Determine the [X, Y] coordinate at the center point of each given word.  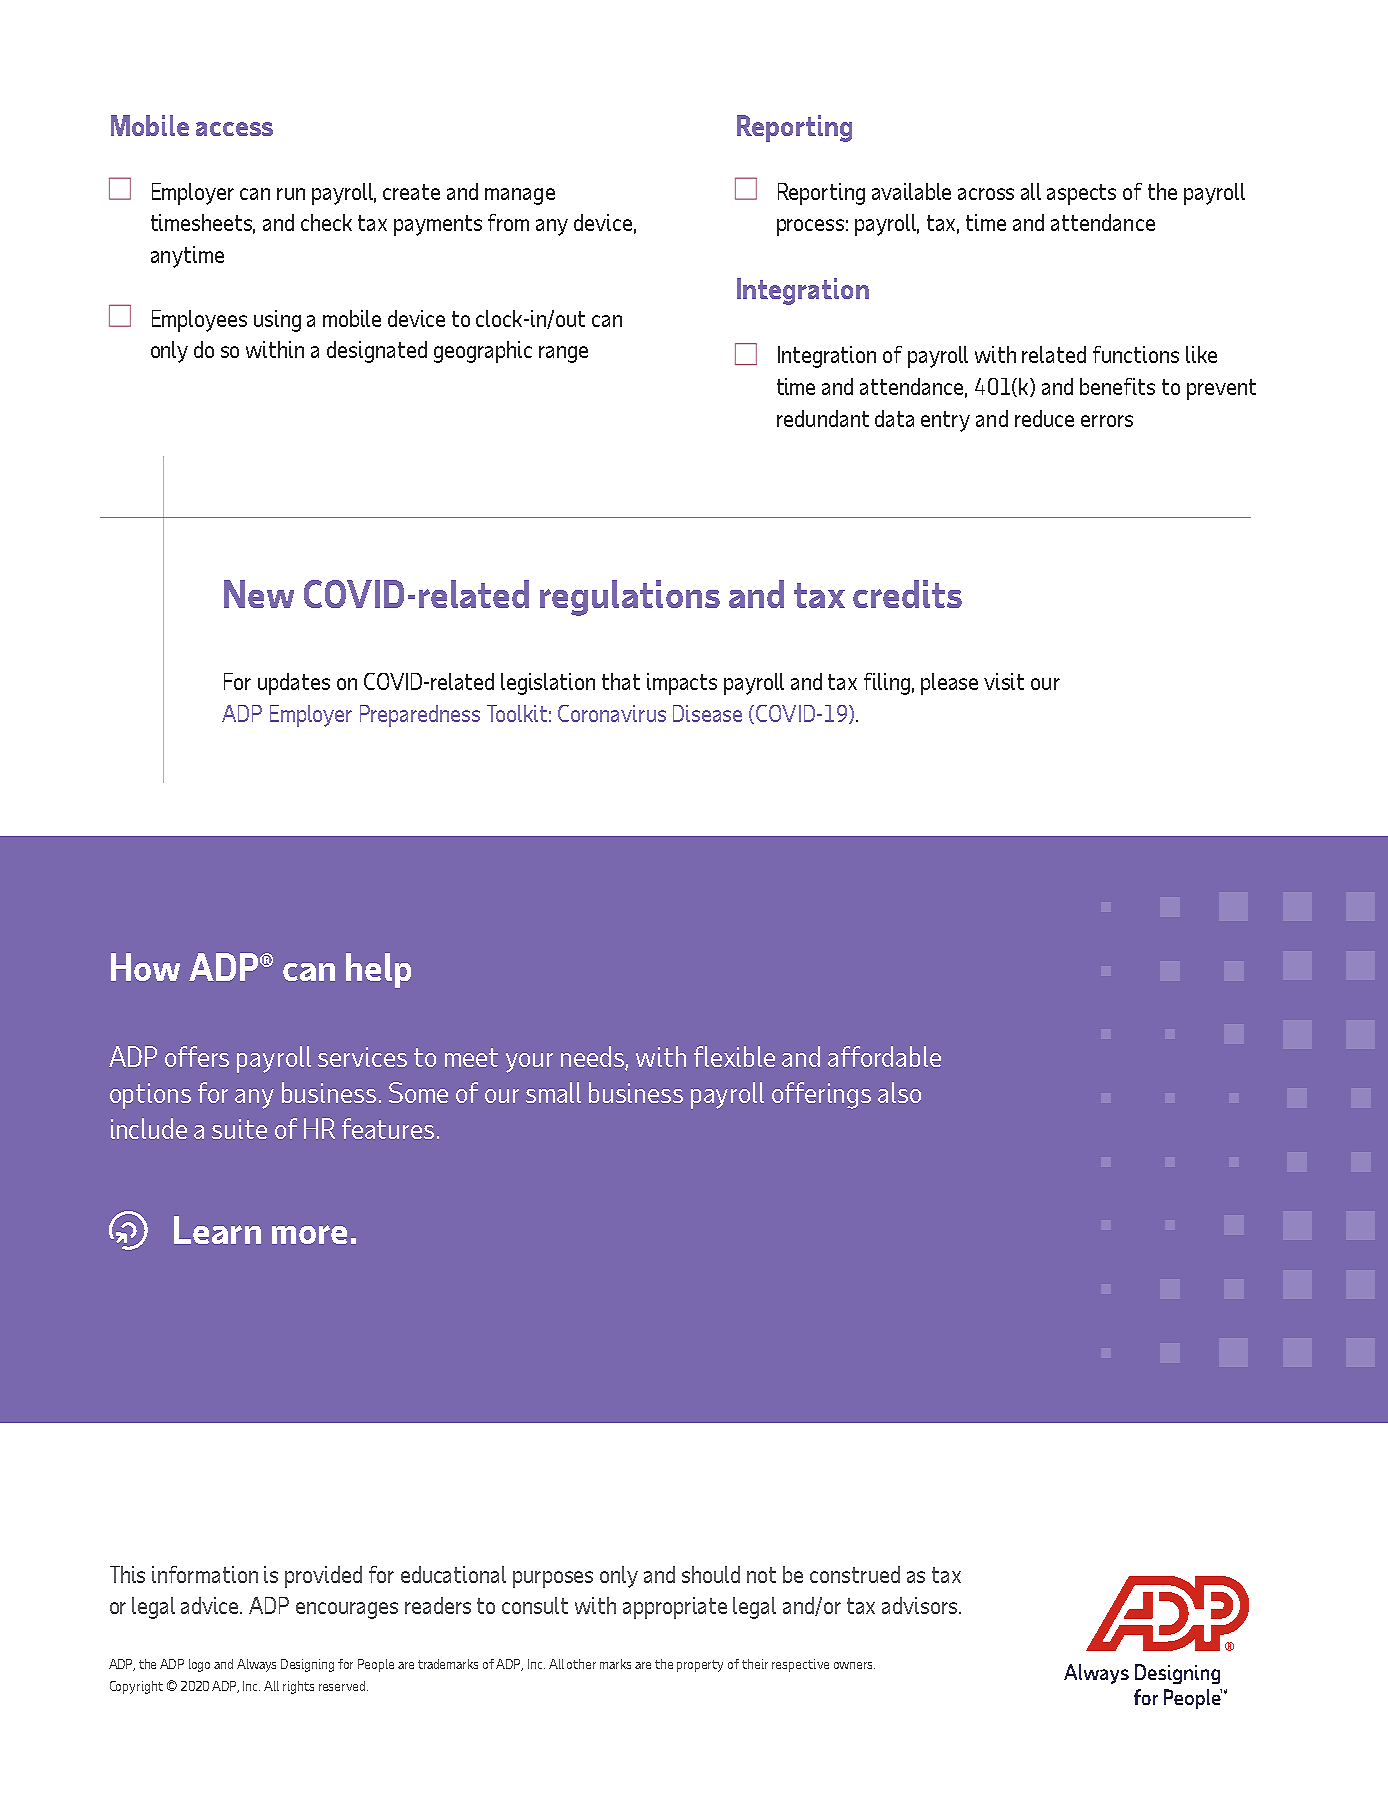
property [700, 1666]
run [291, 194]
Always [256, 1665]
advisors [921, 1605]
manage [520, 196]
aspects [1081, 194]
